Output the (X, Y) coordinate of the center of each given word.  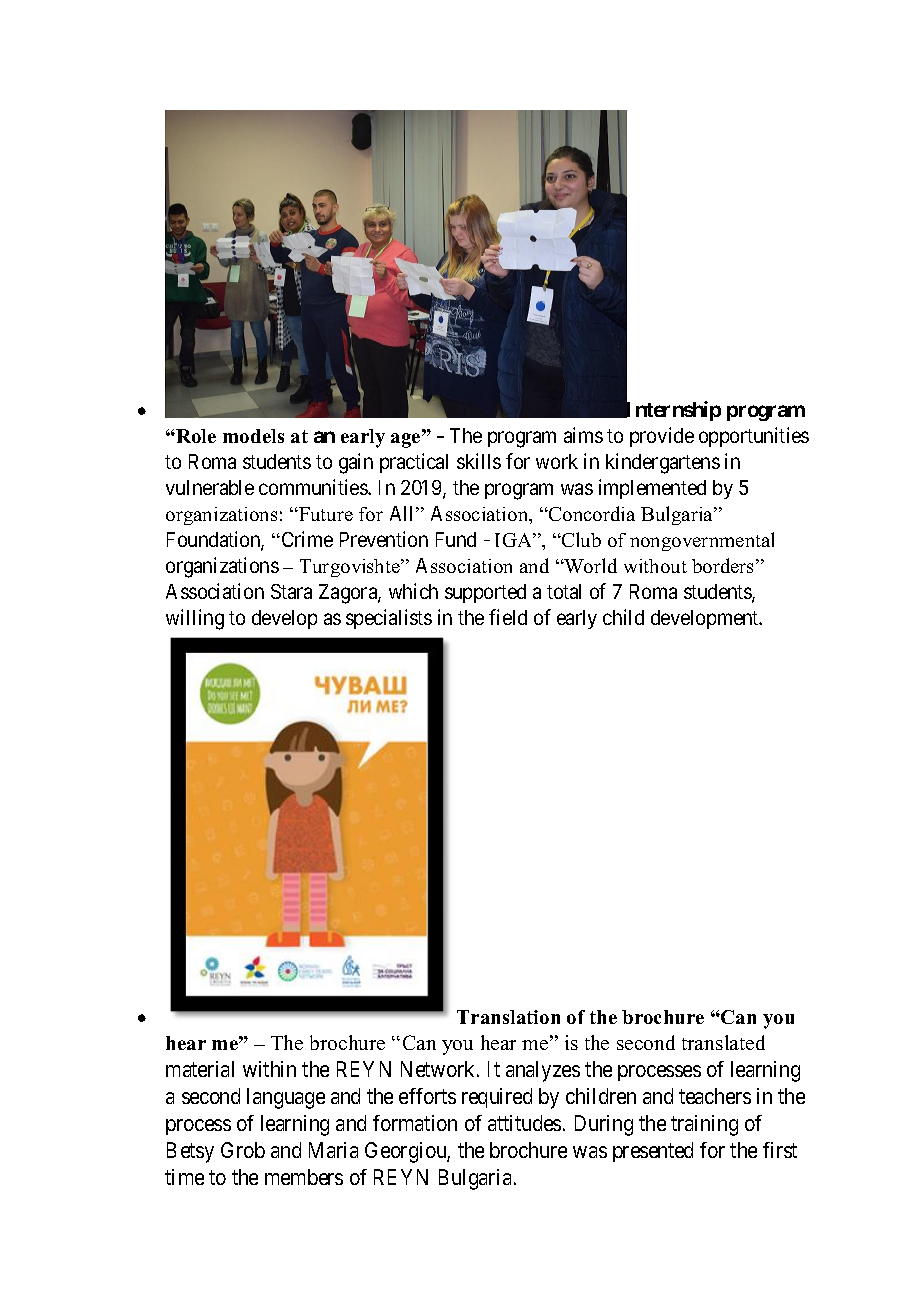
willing (195, 619)
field (508, 617)
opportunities (754, 437)
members (304, 1177)
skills (479, 461)
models (253, 436)
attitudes (524, 1123)
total (564, 591)
